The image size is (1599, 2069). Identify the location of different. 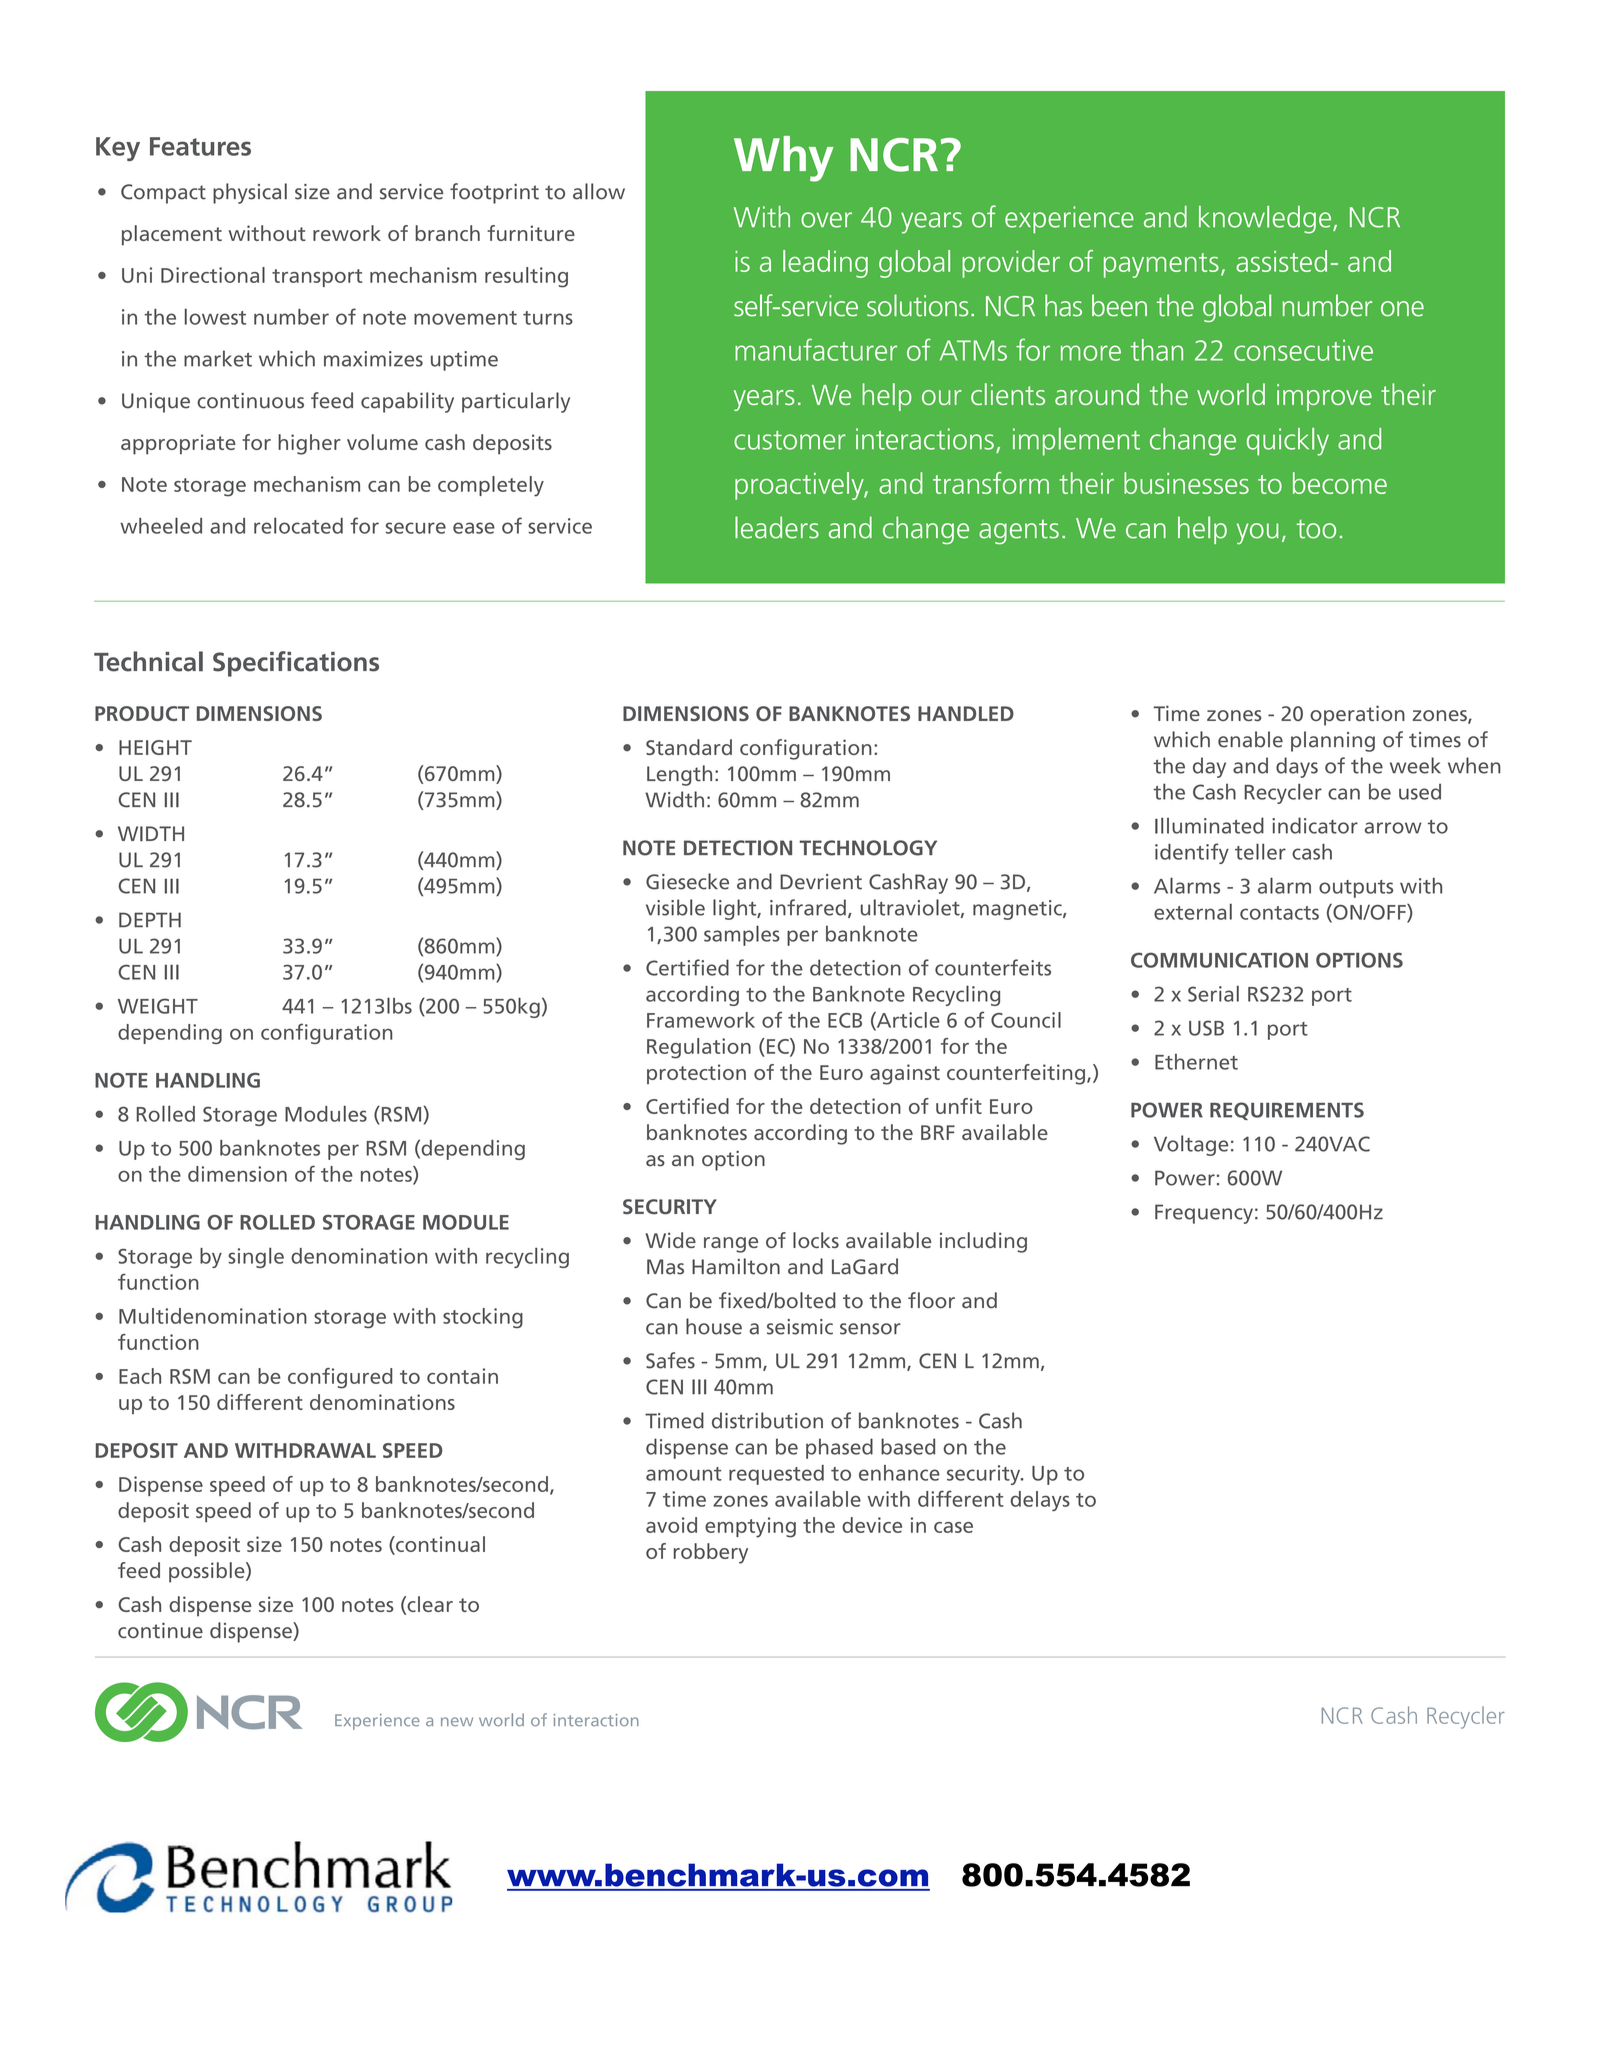
(260, 1402).
